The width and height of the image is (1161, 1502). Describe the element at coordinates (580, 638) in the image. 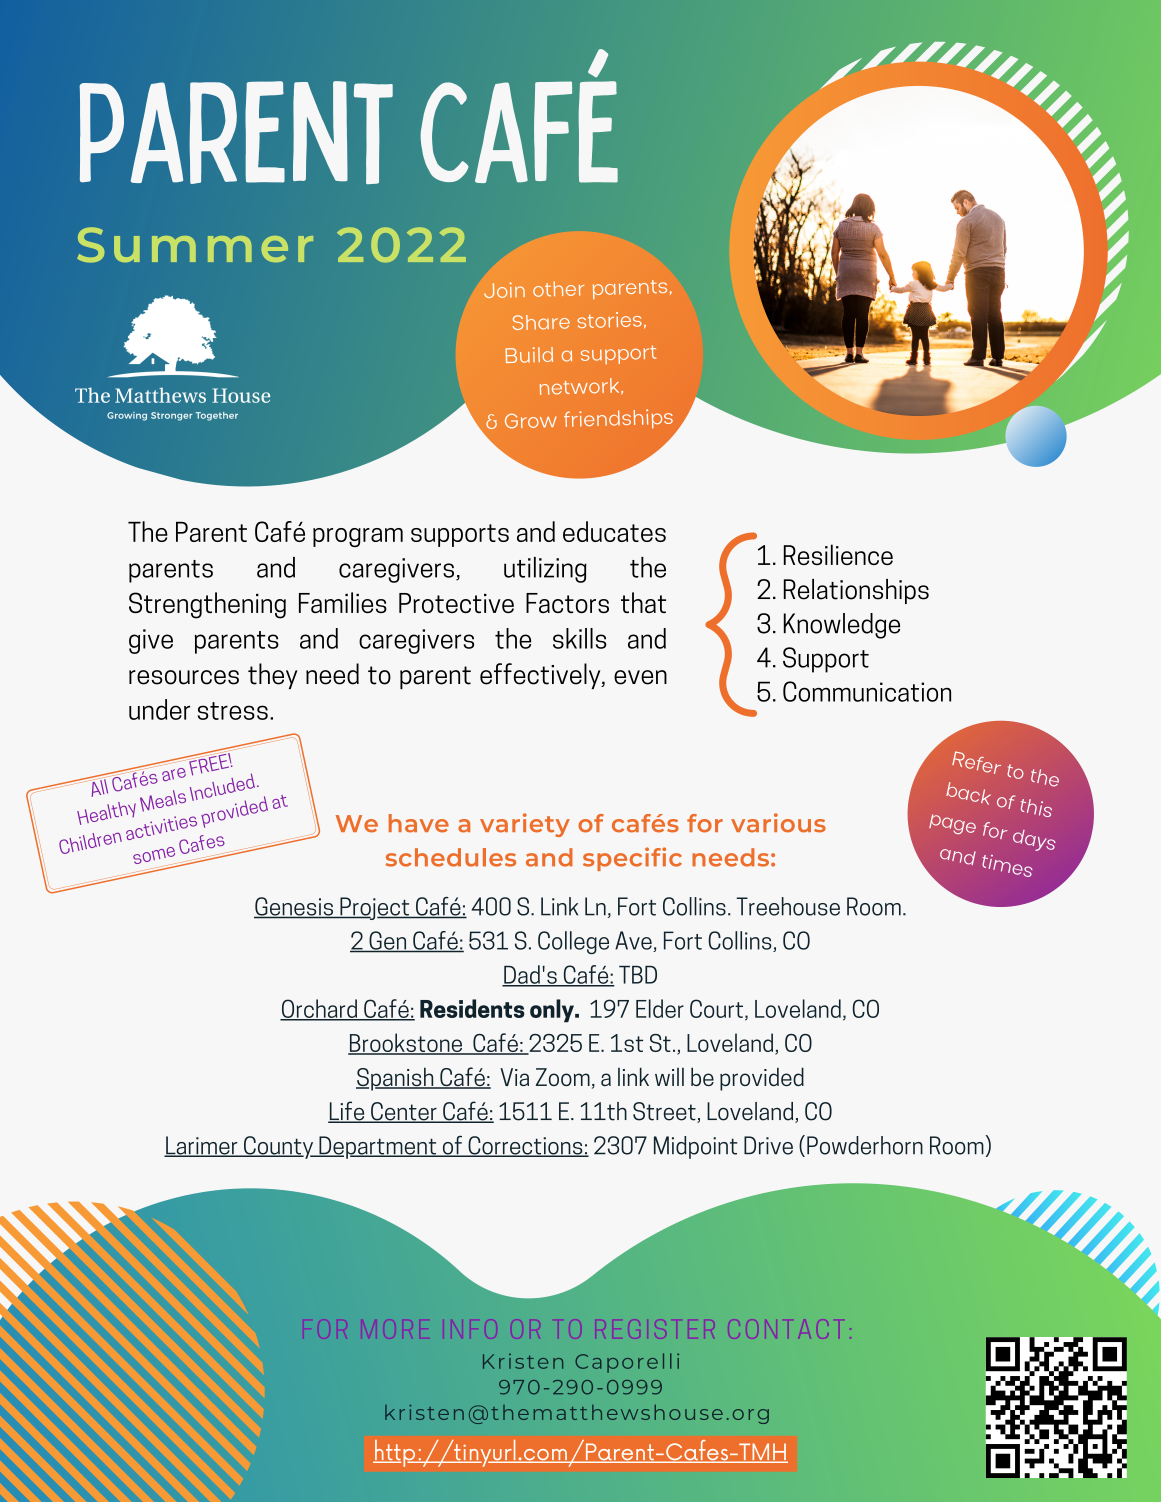

I see `skills` at that location.
